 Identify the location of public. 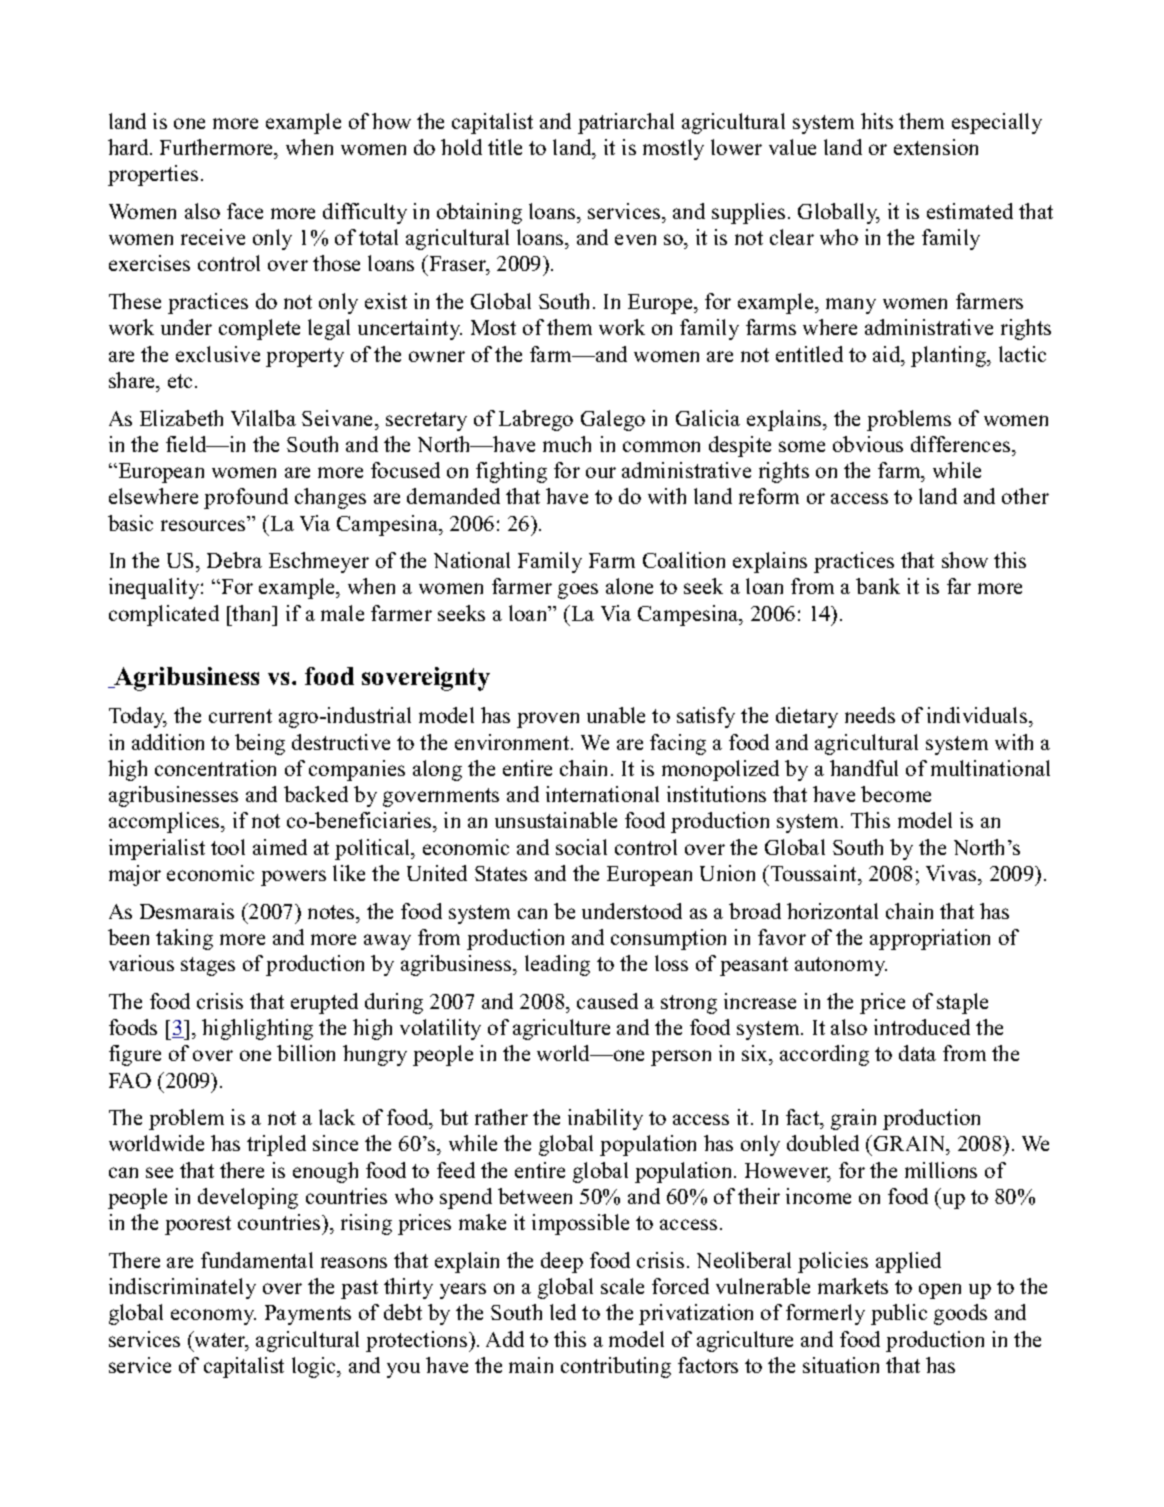
(899, 1314).
